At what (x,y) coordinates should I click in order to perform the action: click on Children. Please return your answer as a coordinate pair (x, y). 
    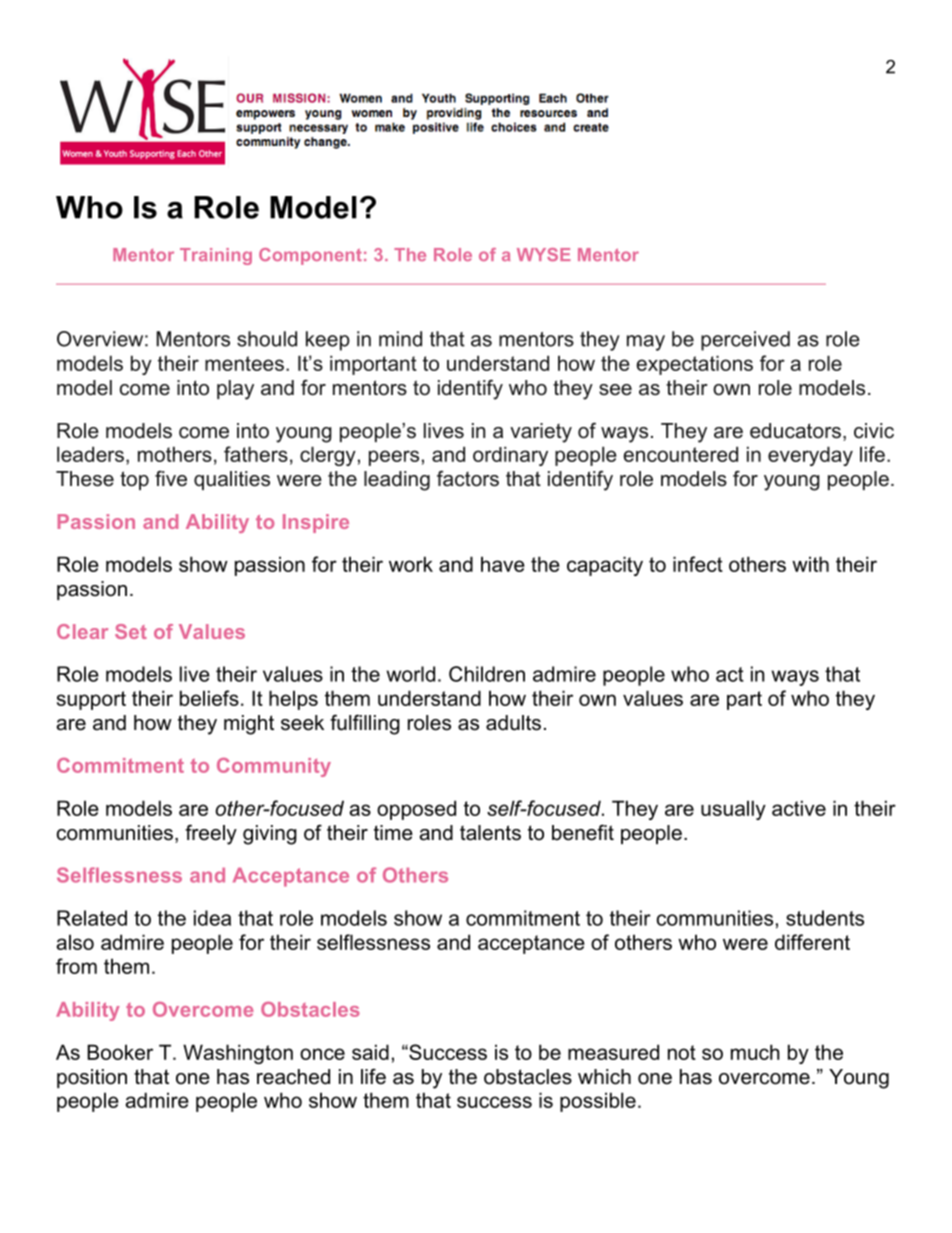
    Looking at the image, I should click on (487, 674).
